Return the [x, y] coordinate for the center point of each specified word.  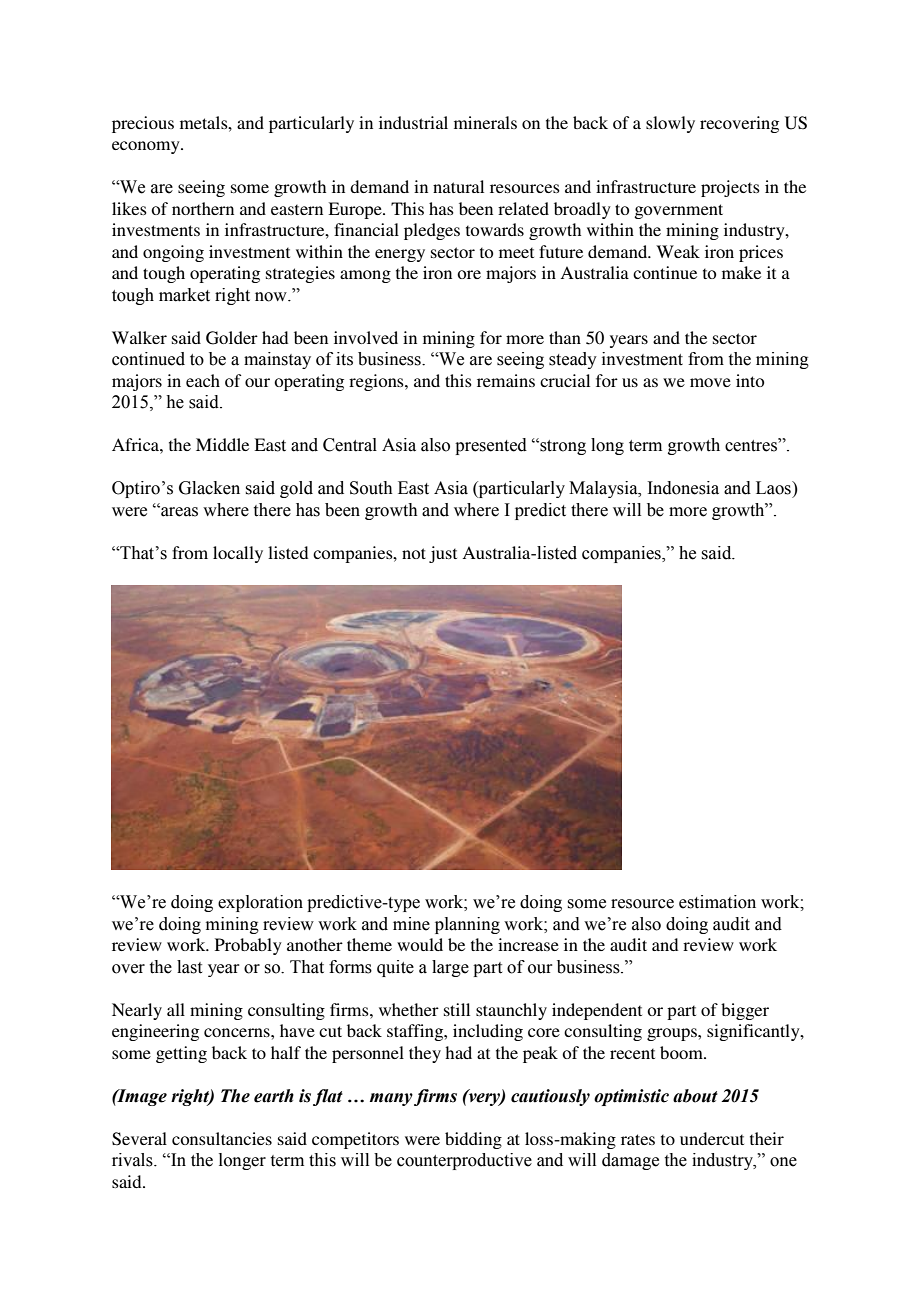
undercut [712, 1138]
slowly [670, 124]
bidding [473, 1140]
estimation [717, 902]
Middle [222, 444]
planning [467, 925]
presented [491, 446]
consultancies [222, 1138]
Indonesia [683, 488]
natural [458, 186]
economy [147, 147]
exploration [260, 903]
